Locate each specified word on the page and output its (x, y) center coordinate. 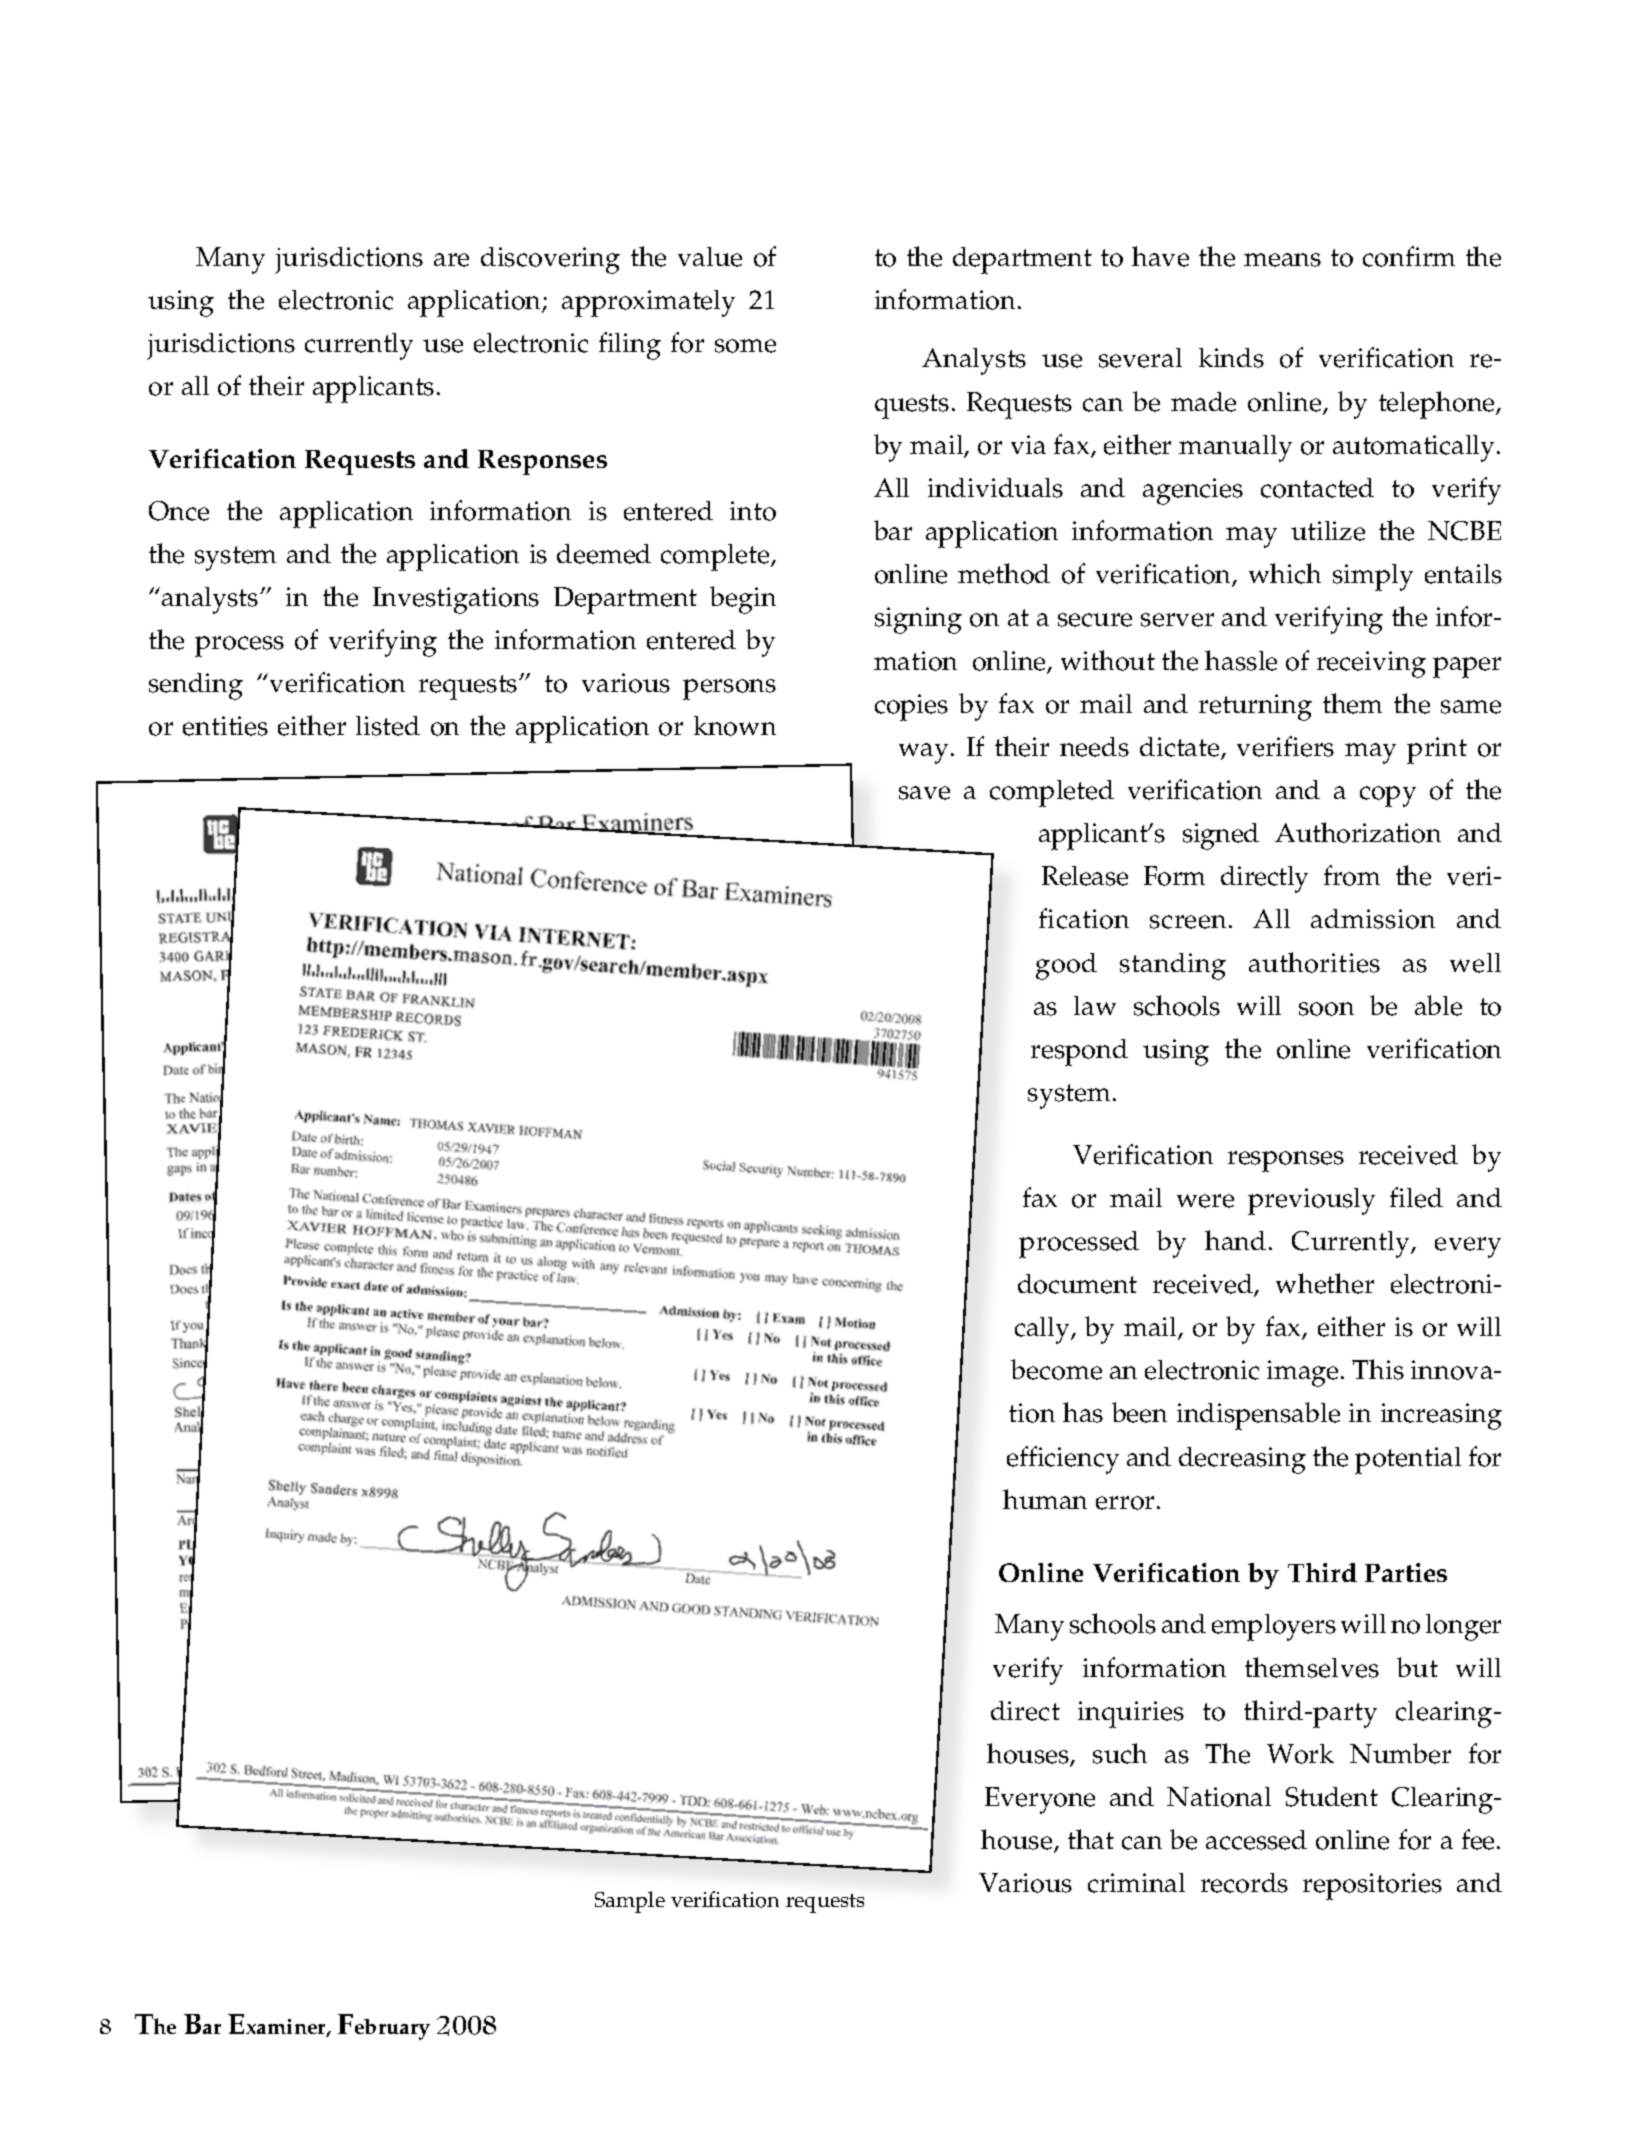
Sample (630, 1902)
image (1302, 1373)
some (745, 346)
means (1282, 260)
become (1056, 1369)
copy (1388, 796)
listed (388, 726)
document (1077, 1284)
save (924, 793)
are (451, 260)
